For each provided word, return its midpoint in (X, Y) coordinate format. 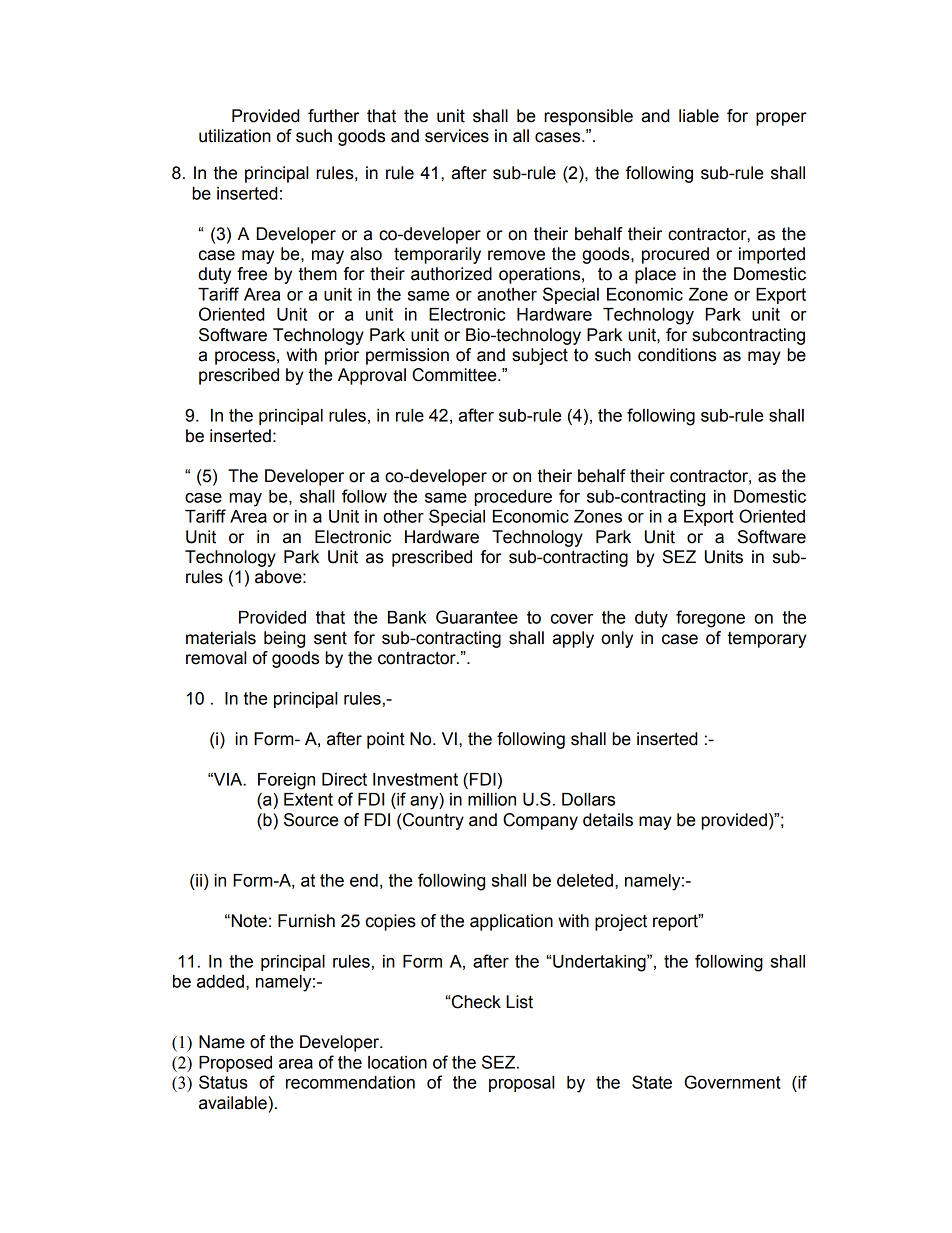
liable (699, 116)
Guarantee (477, 617)
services (457, 136)
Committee (455, 375)
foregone (710, 619)
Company (540, 821)
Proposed (235, 1064)
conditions (677, 355)
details (608, 820)
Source (311, 820)
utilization (235, 136)
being (284, 639)
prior (342, 356)
